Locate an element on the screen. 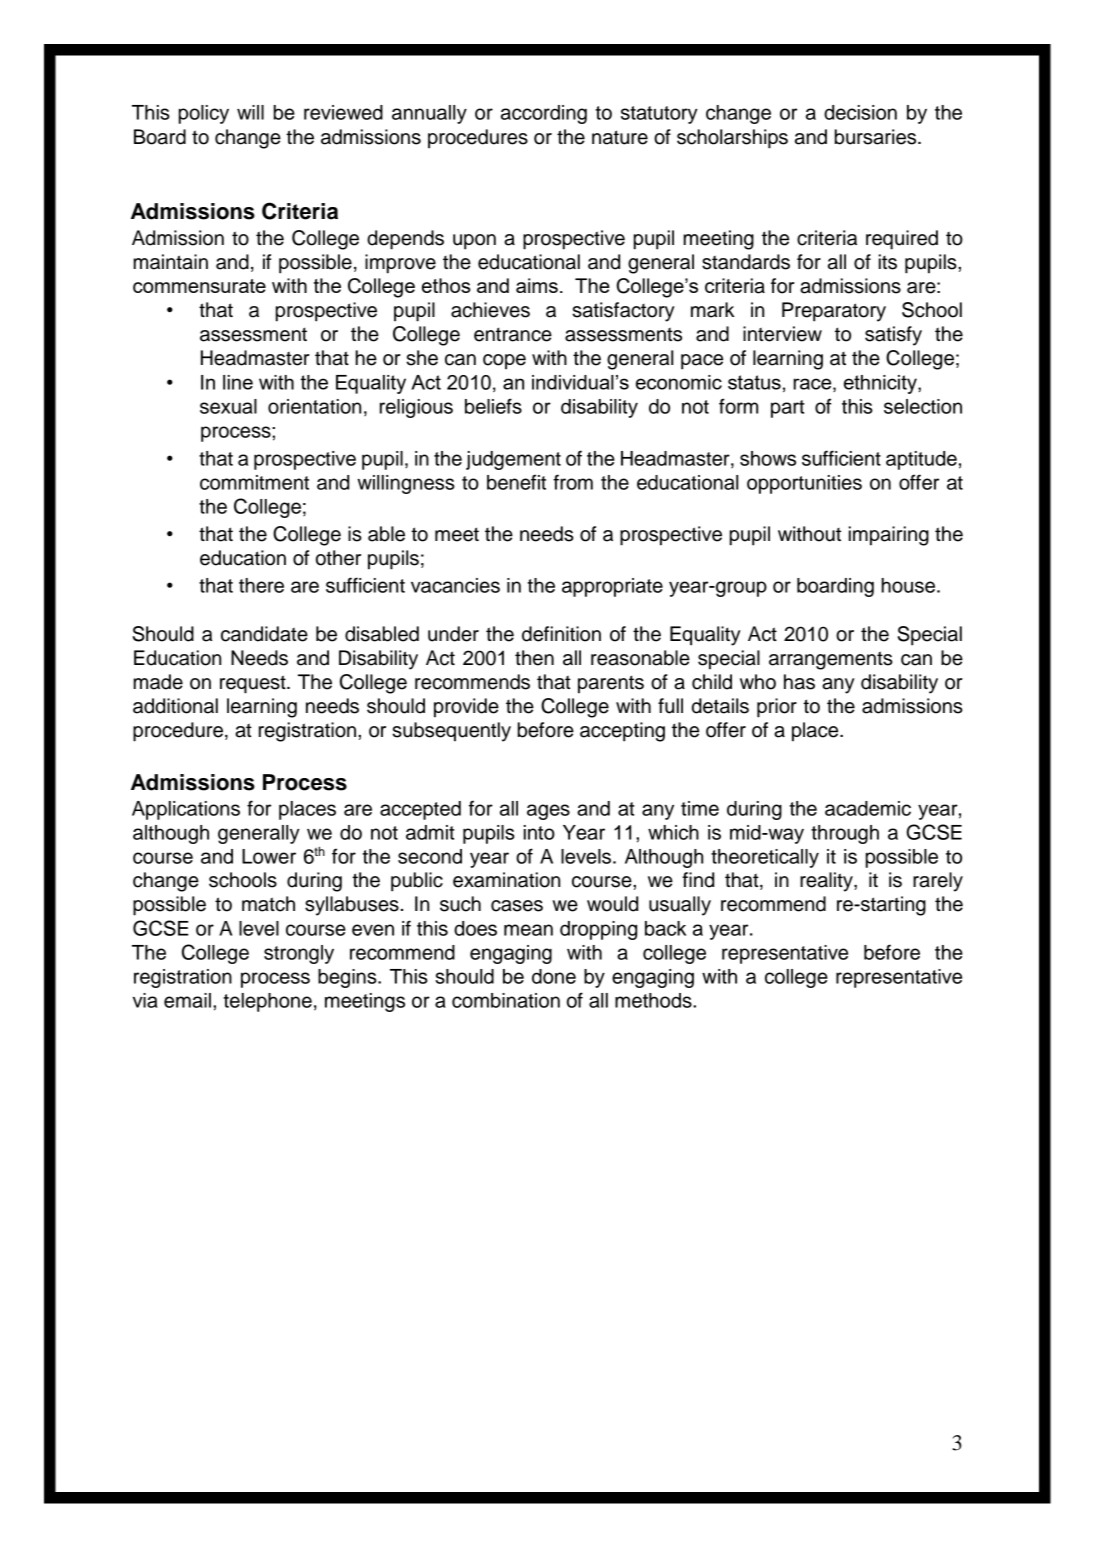 Image resolution: width=1094 pixels, height=1547 pixels. beliefs is located at coordinates (493, 406).
